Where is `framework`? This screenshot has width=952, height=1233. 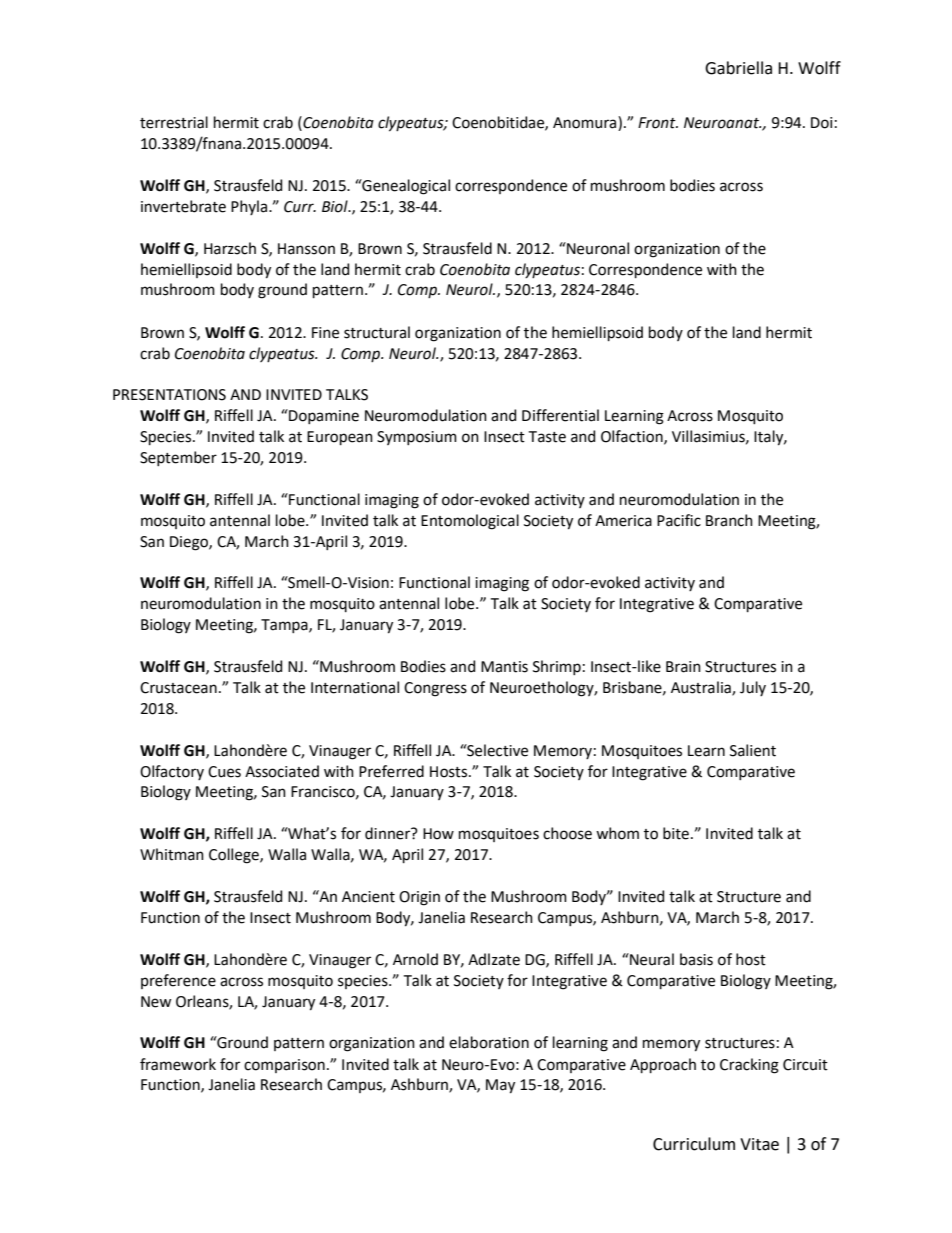 framework is located at coordinates (178, 1064).
